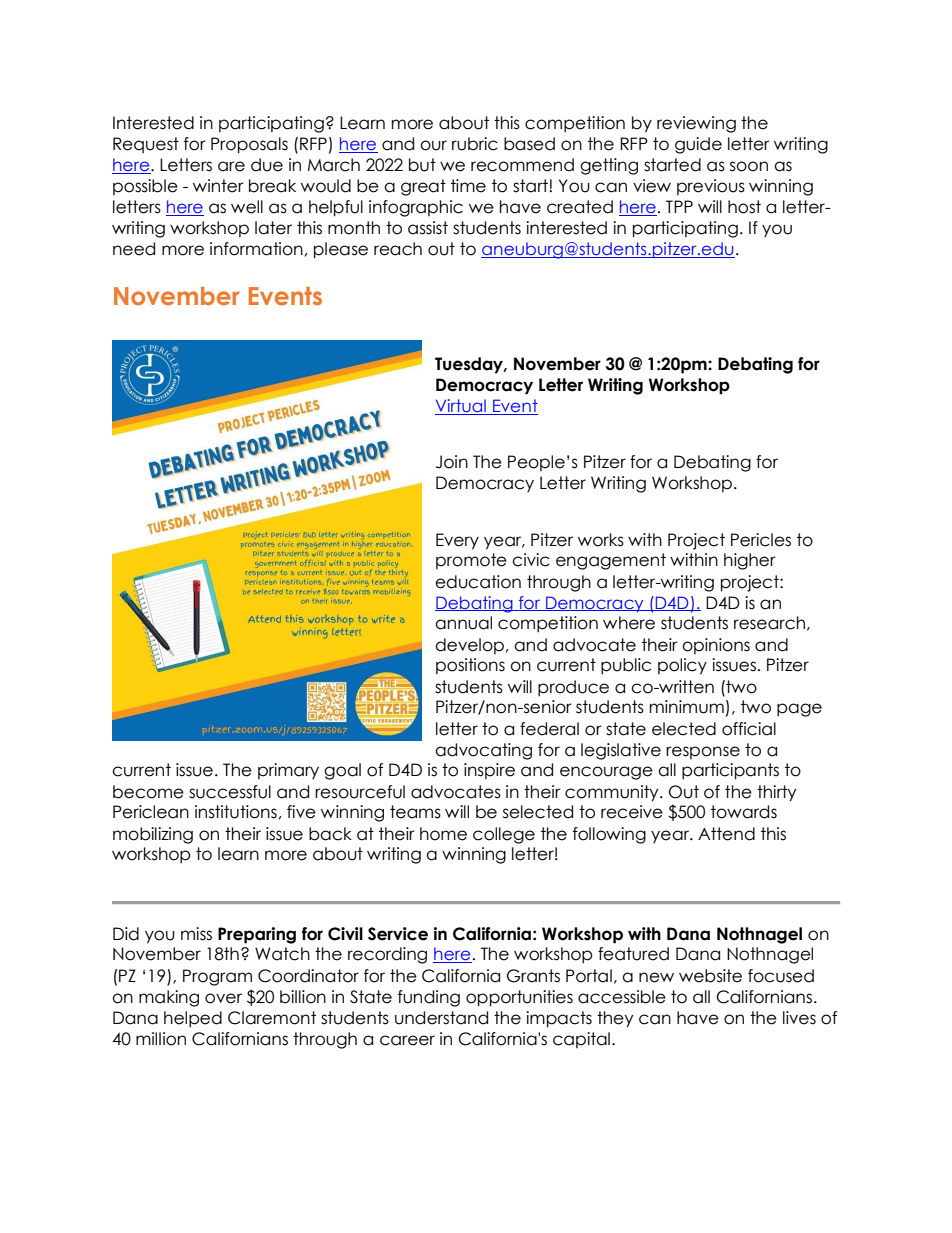 The height and width of the screenshot is (1233, 952). What do you see at coordinates (749, 729) in the screenshot?
I see `official` at bounding box center [749, 729].
